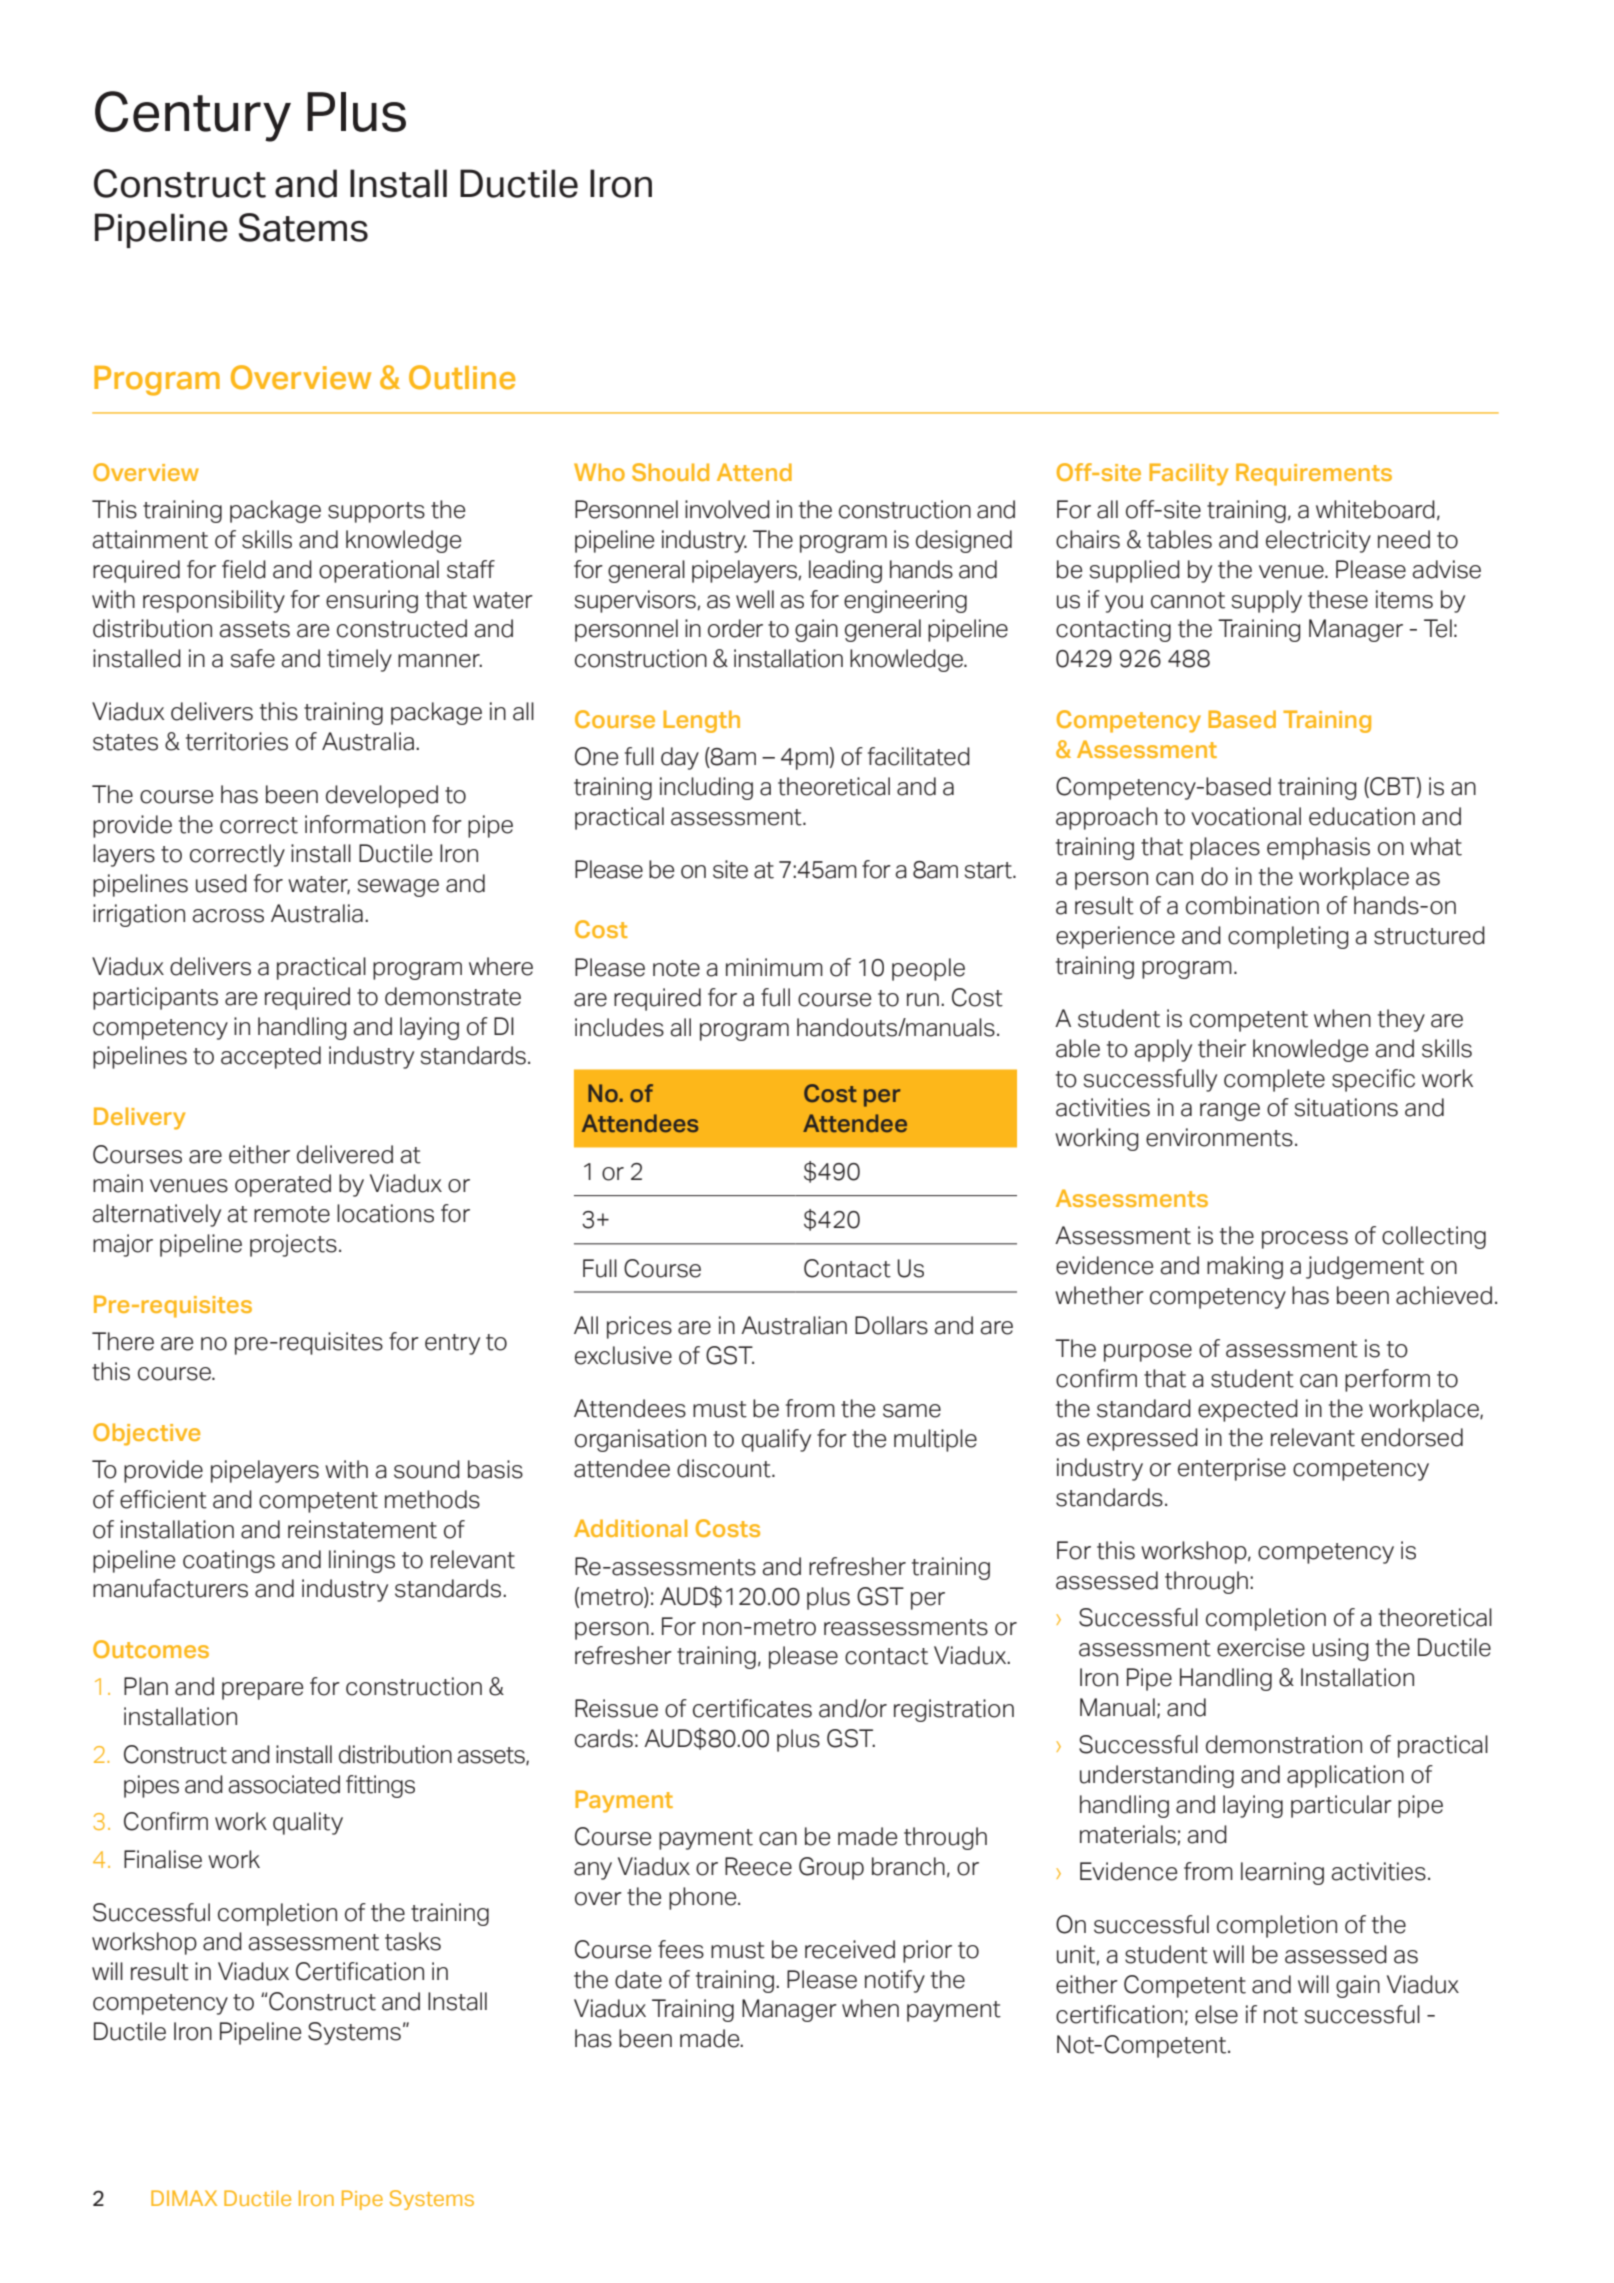 This page has height=2283, width=1614. I want to click on vocational, so click(1246, 816).
